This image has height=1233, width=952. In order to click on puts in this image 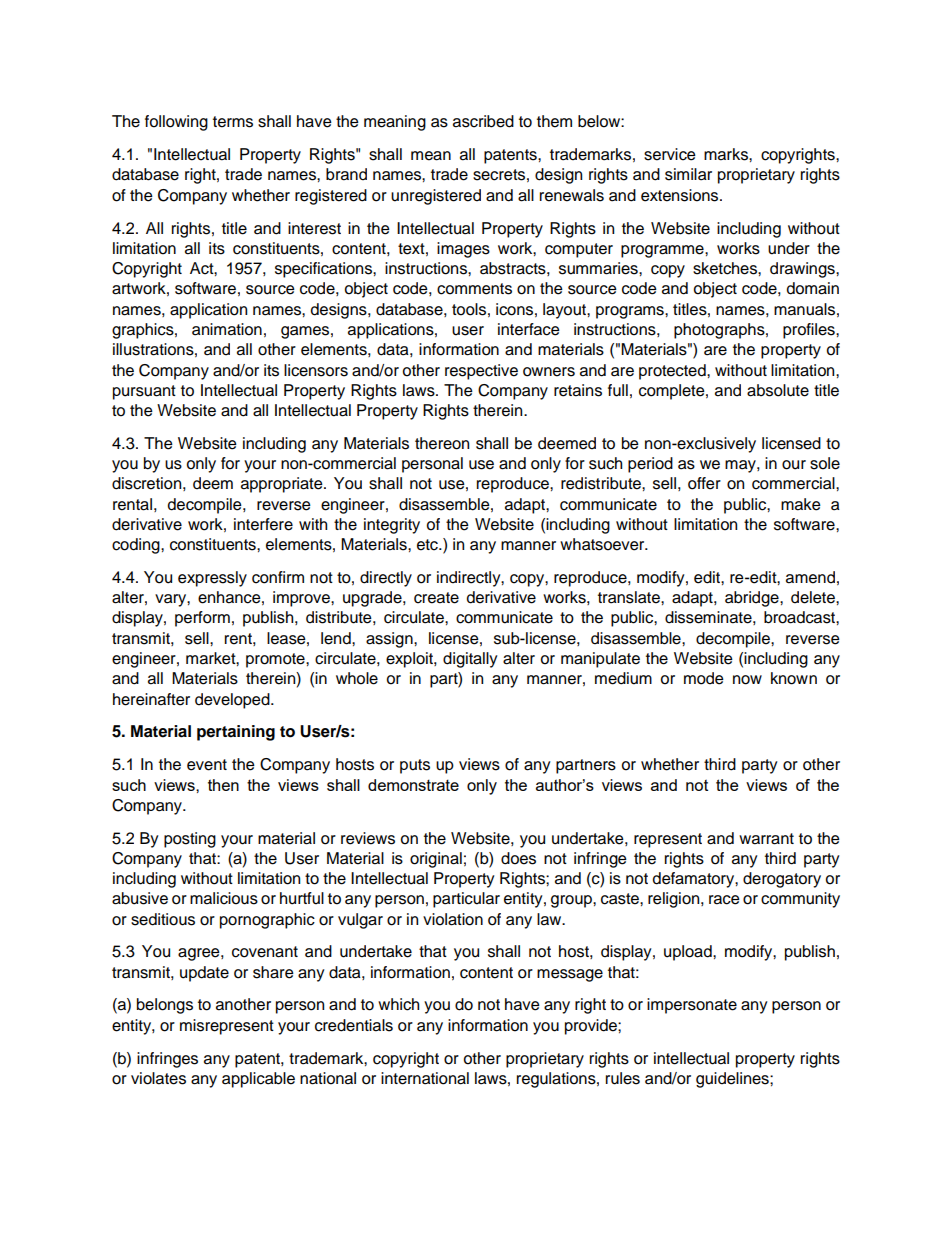, I will do `click(415, 766)`.
